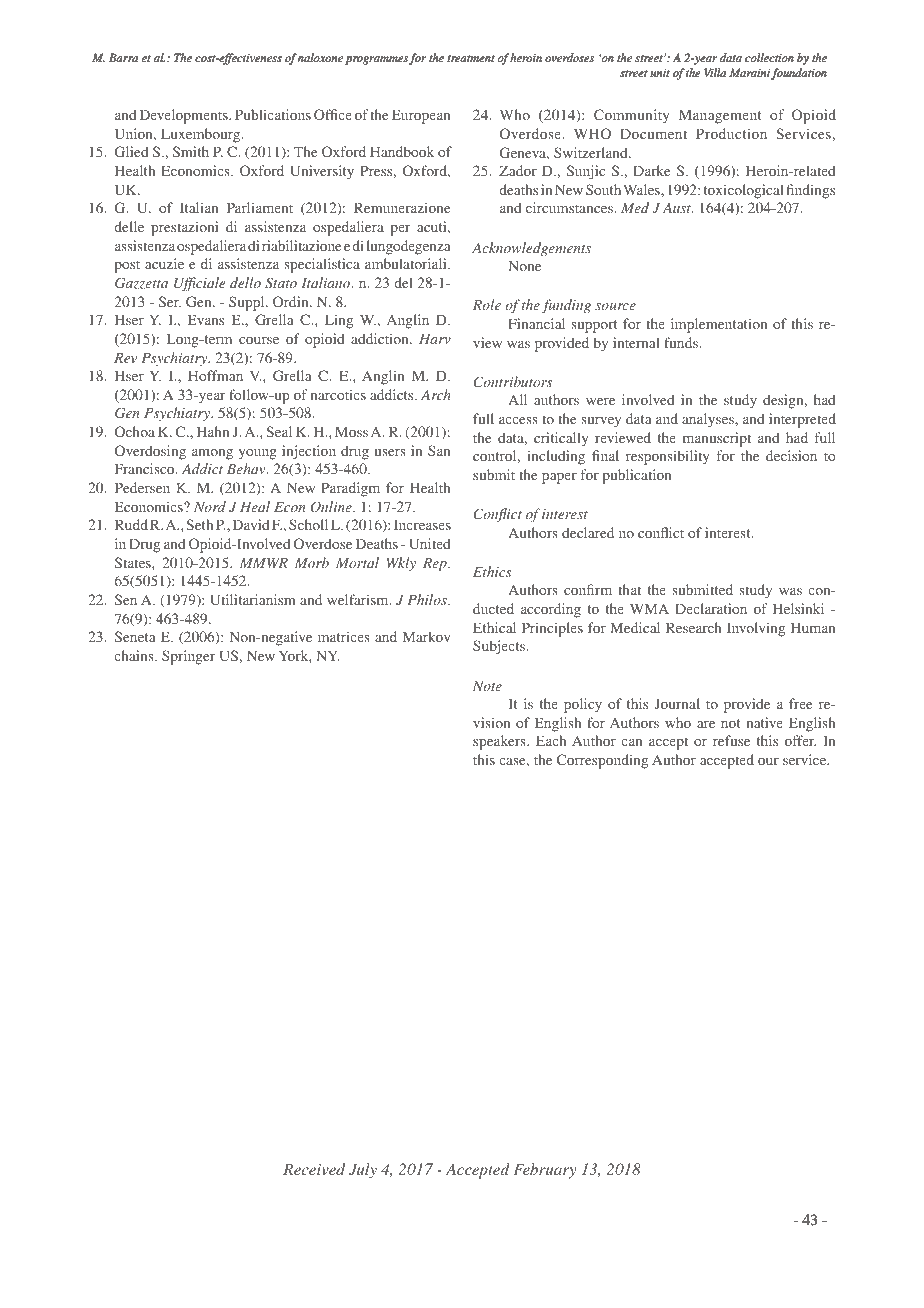 This page has width=924, height=1308. What do you see at coordinates (210, 506) in the page?
I see `Nord` at bounding box center [210, 506].
